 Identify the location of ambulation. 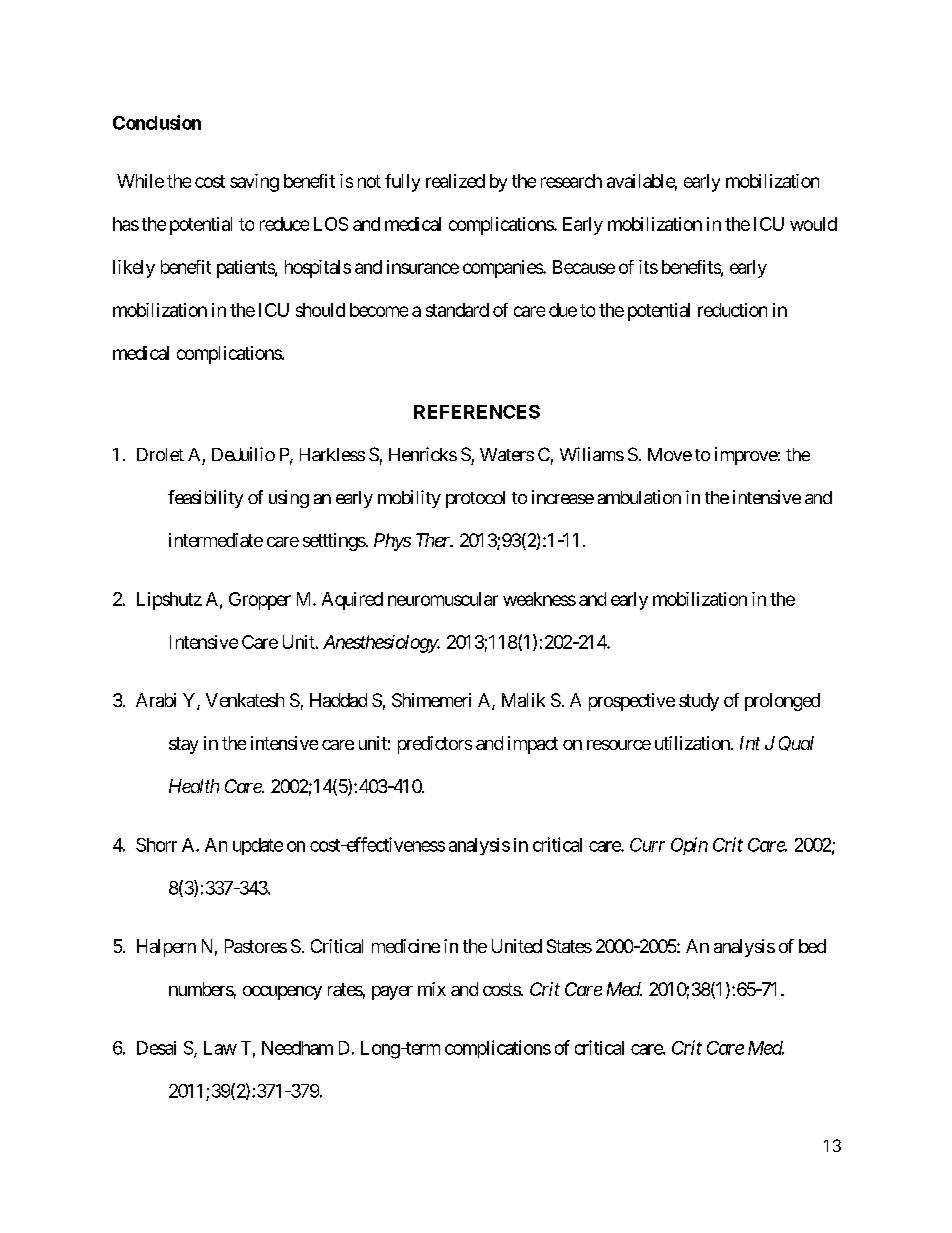
(639, 497).
